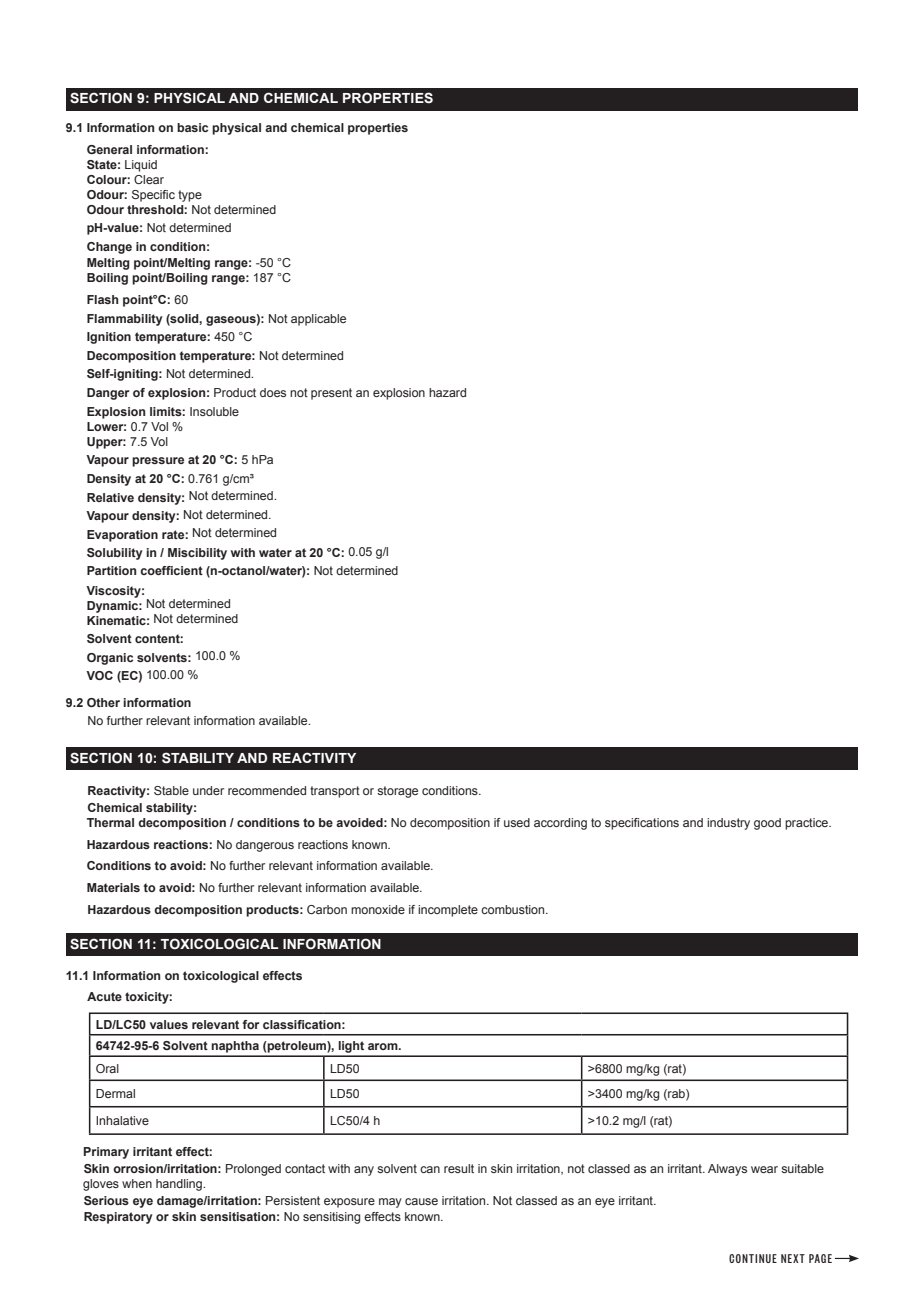 The height and width of the screenshot is (1308, 924). I want to click on industry, so click(728, 824).
